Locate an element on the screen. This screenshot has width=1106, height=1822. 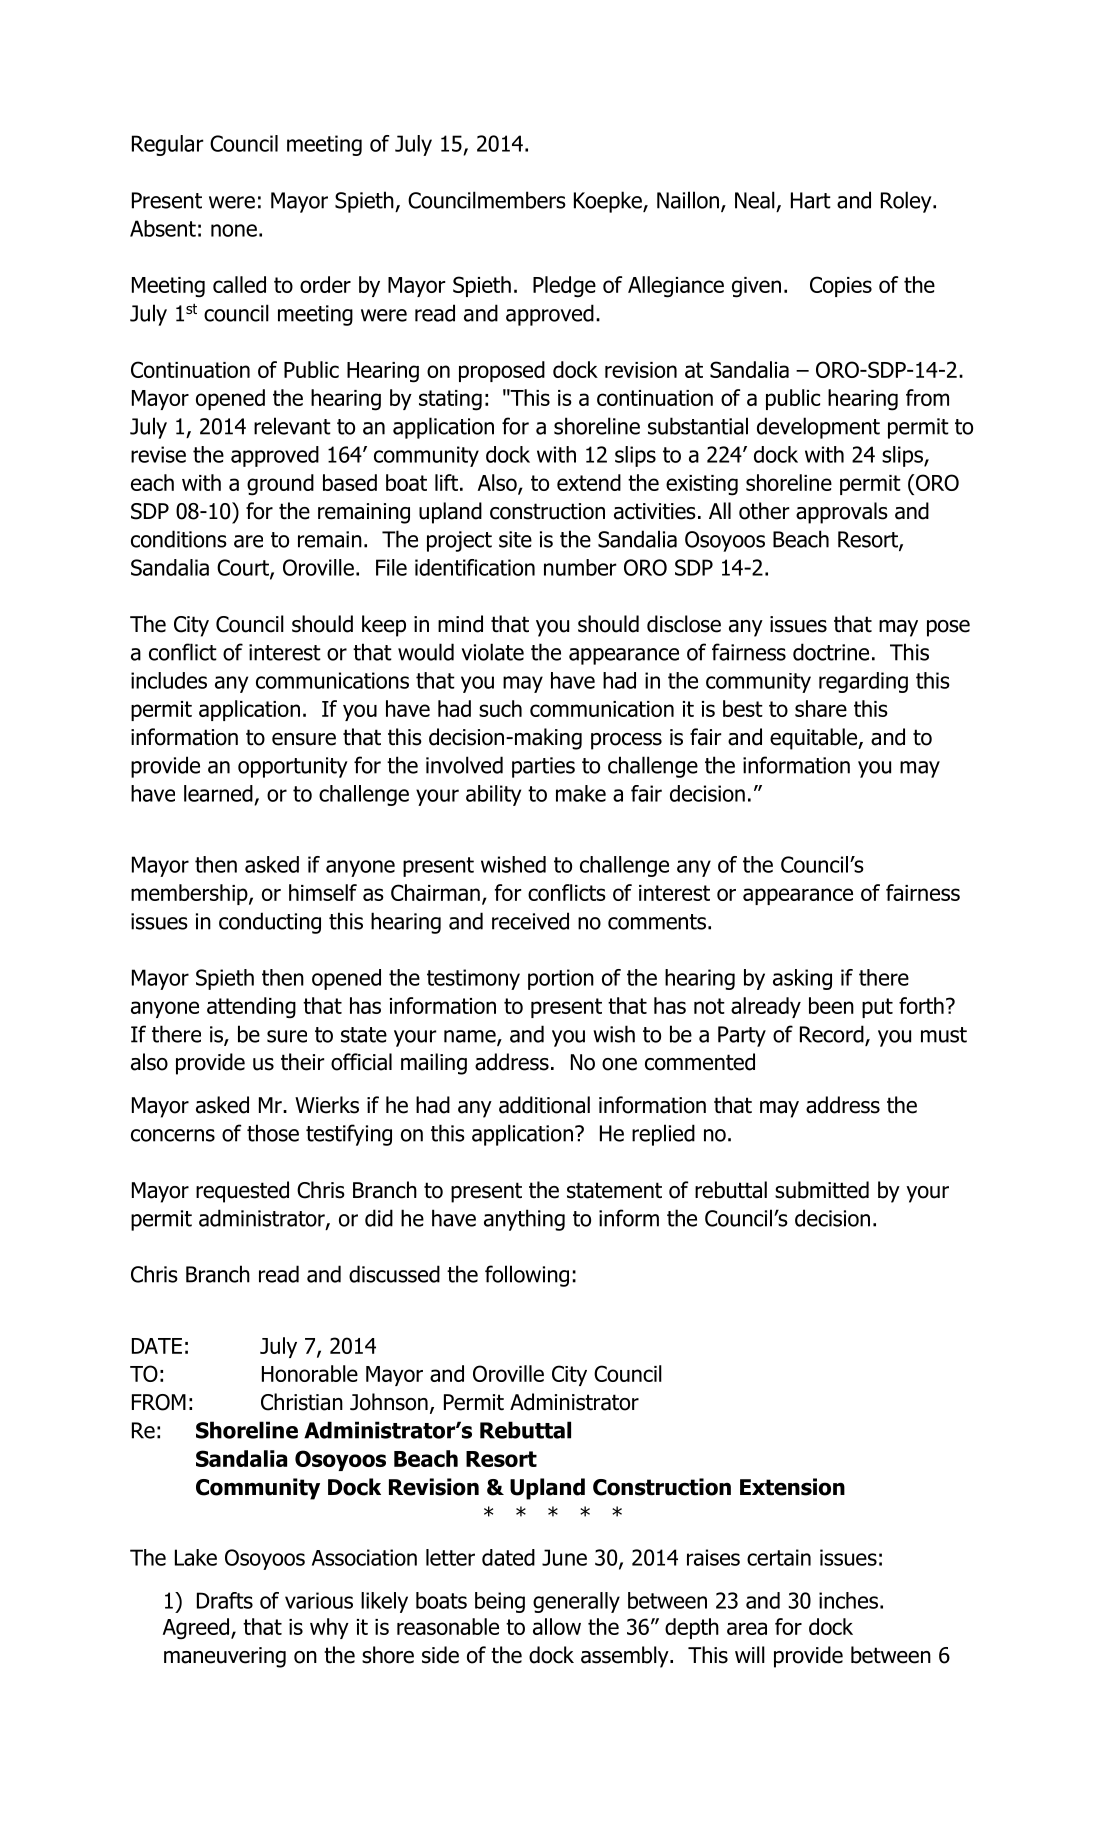
allow is located at coordinates (557, 1626).
